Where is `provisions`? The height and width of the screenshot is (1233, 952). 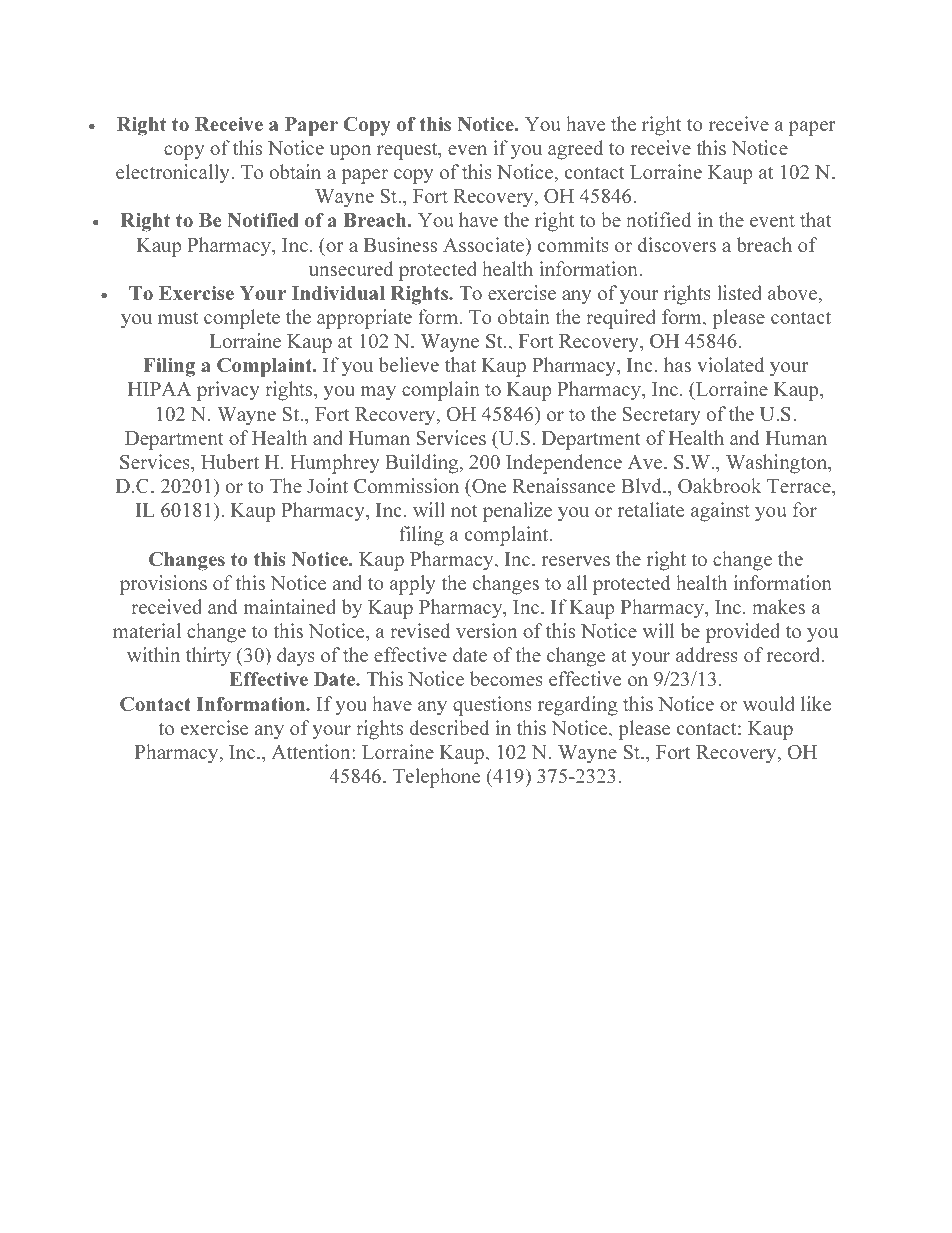 provisions is located at coordinates (163, 585).
